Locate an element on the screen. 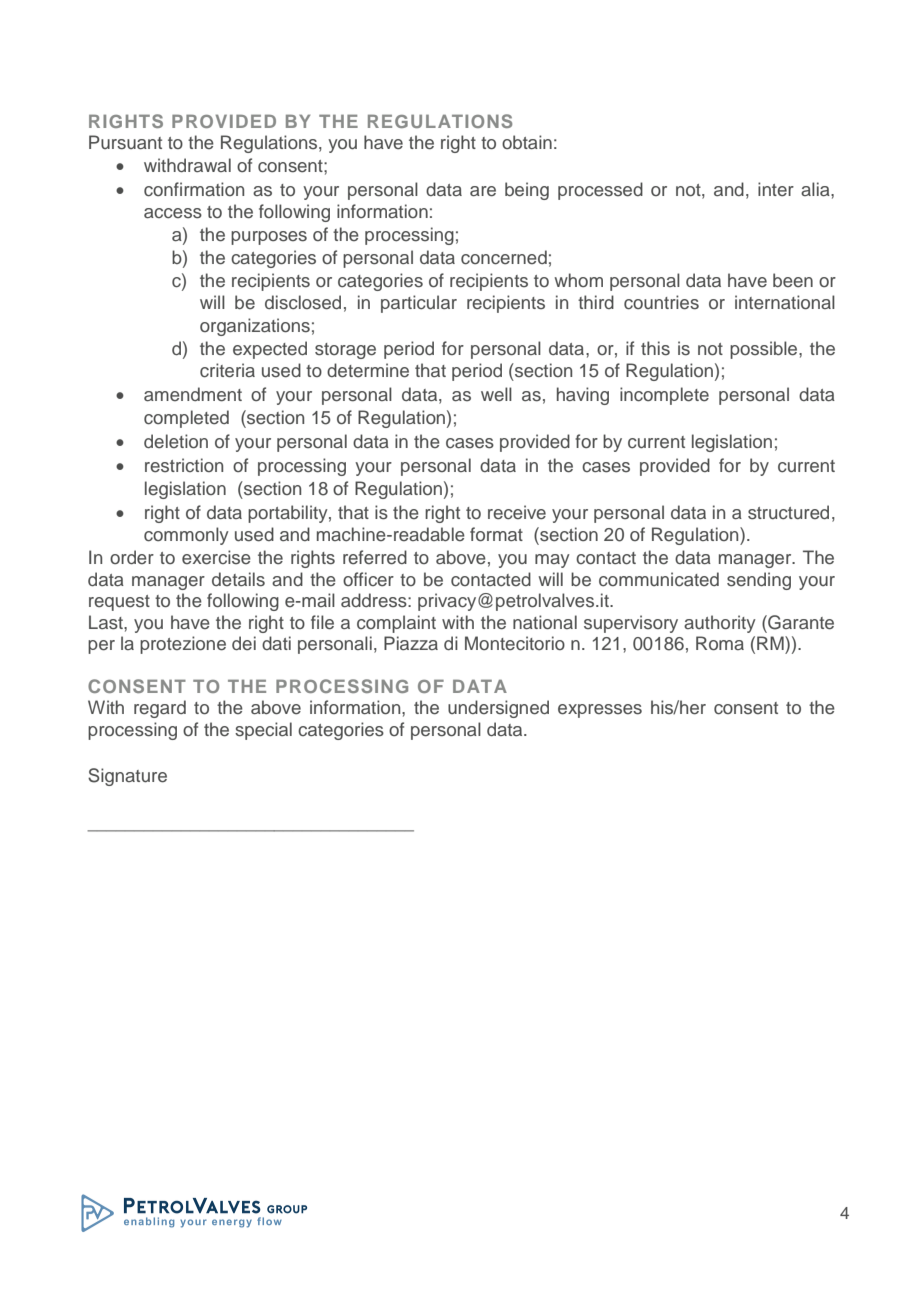 This screenshot has width=924, height=1309. restriction is located at coordinates (184, 465).
